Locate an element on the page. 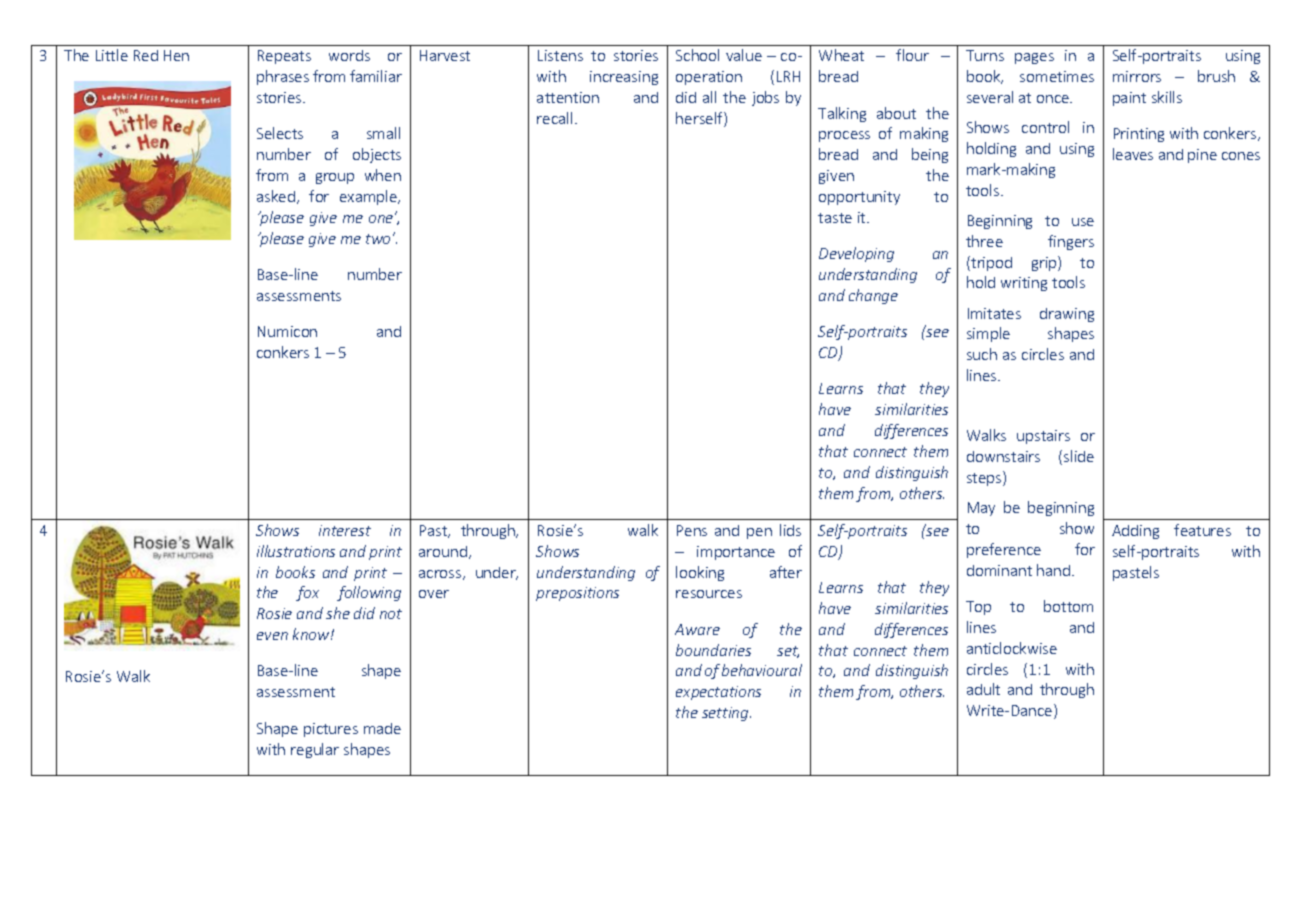 The width and height of the image is (1308, 924). Pens is located at coordinates (692, 530).
